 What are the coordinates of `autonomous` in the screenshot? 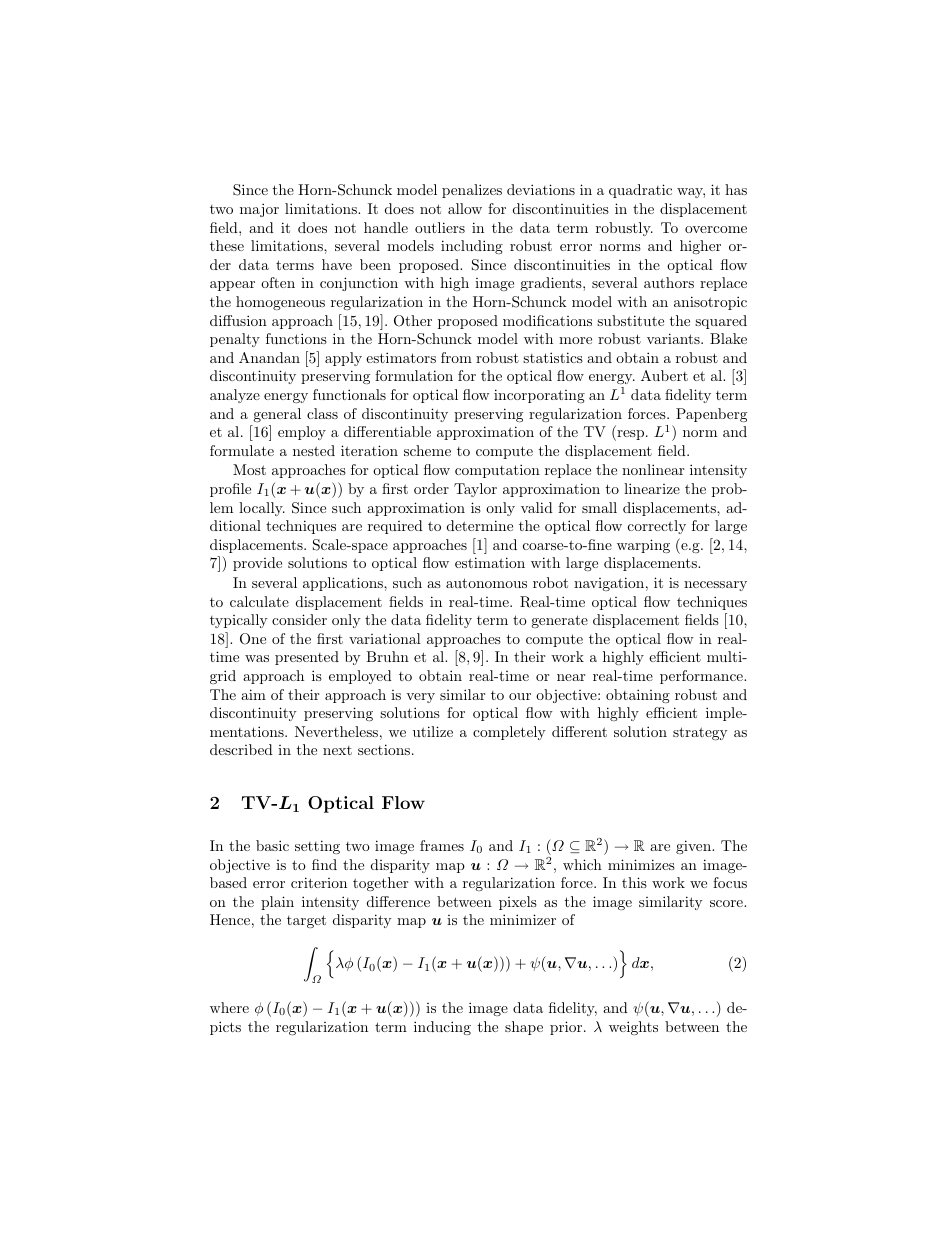 It's located at (486, 583).
